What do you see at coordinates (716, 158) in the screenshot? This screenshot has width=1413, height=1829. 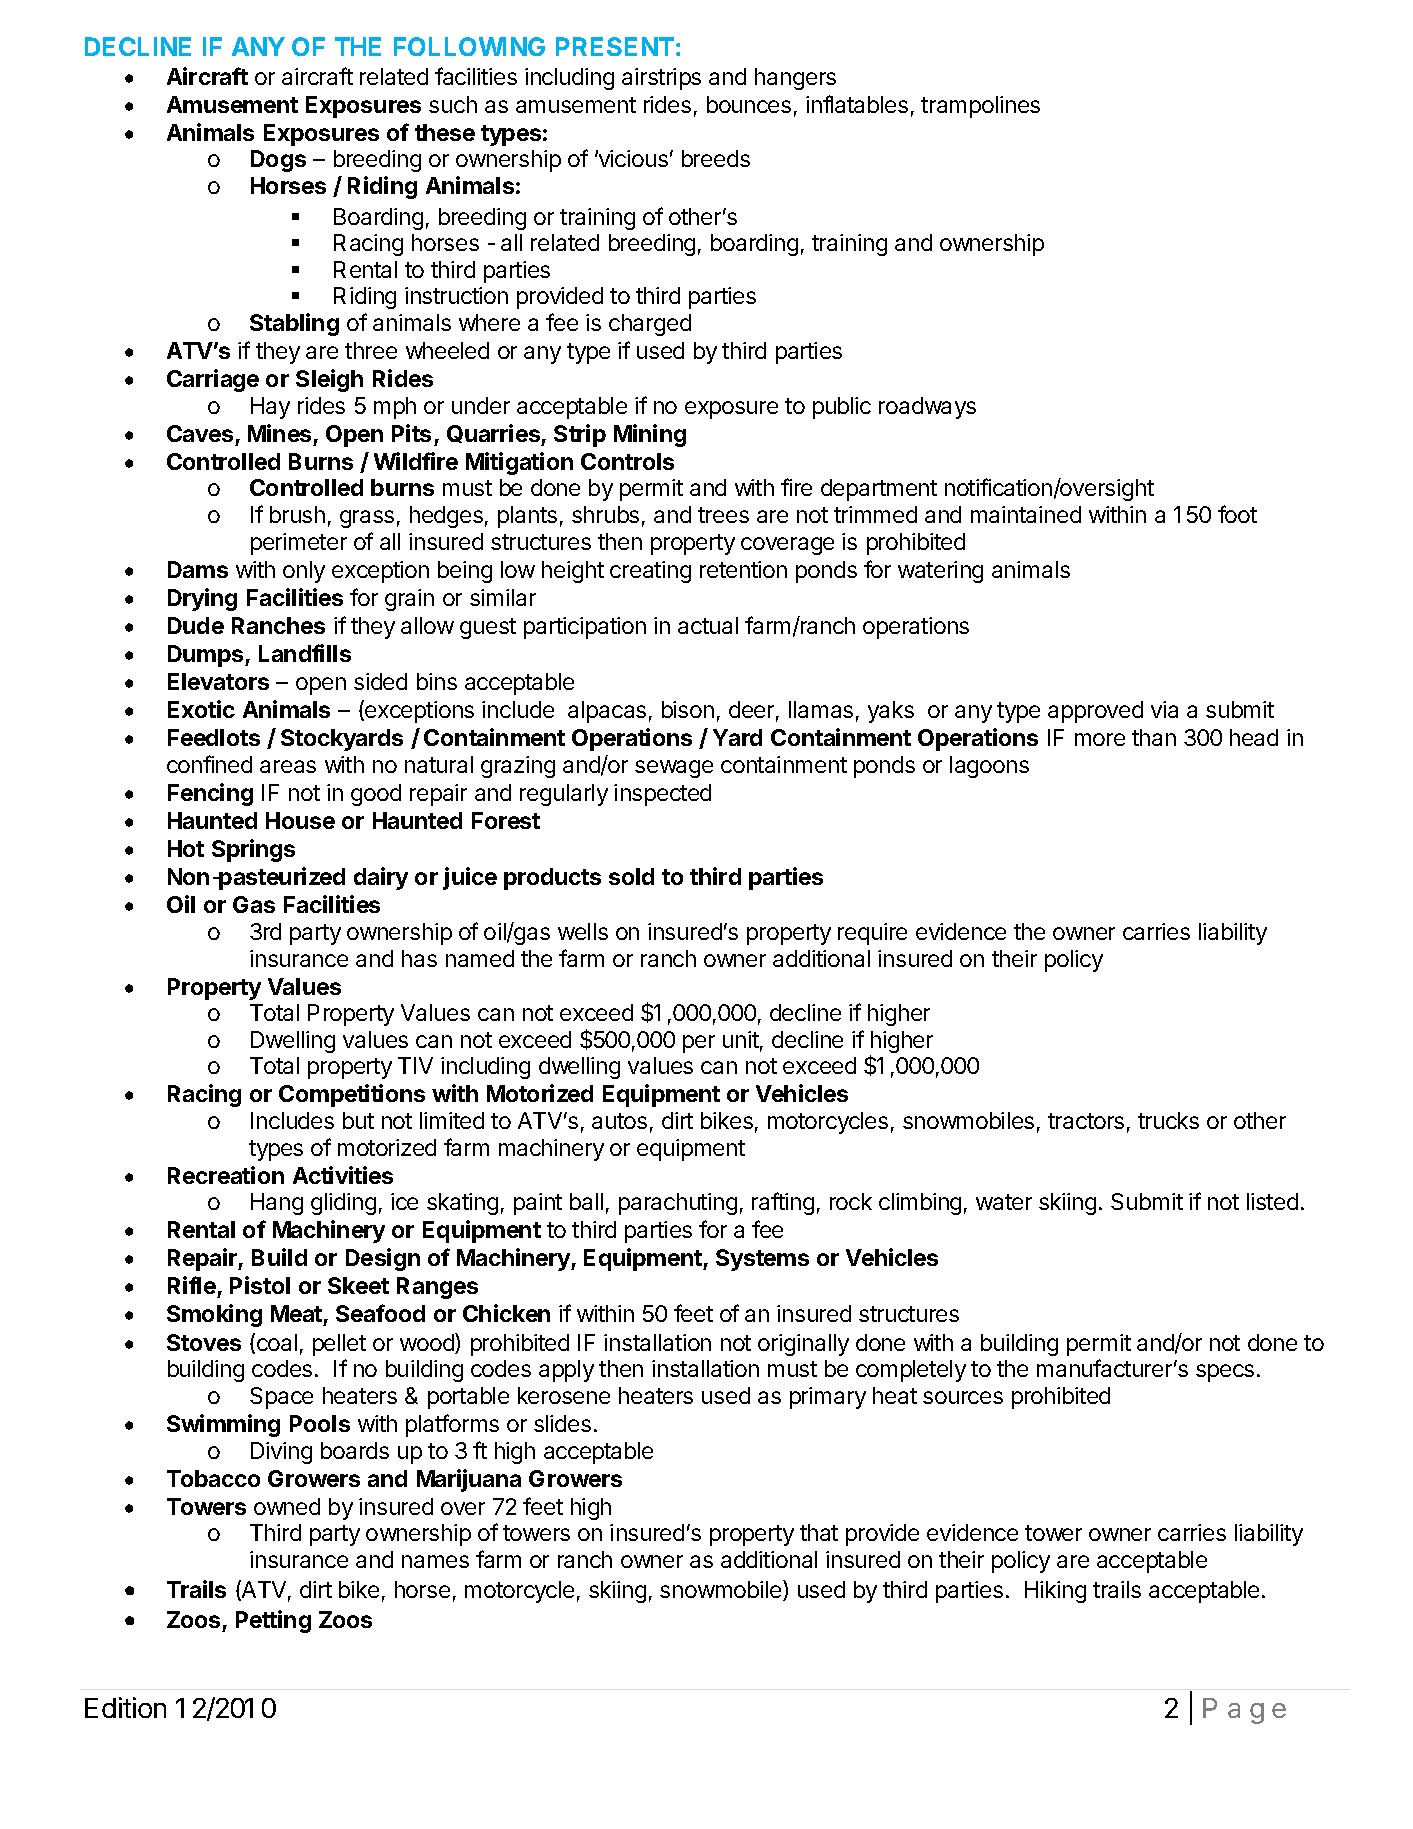 I see `breeds` at bounding box center [716, 158].
